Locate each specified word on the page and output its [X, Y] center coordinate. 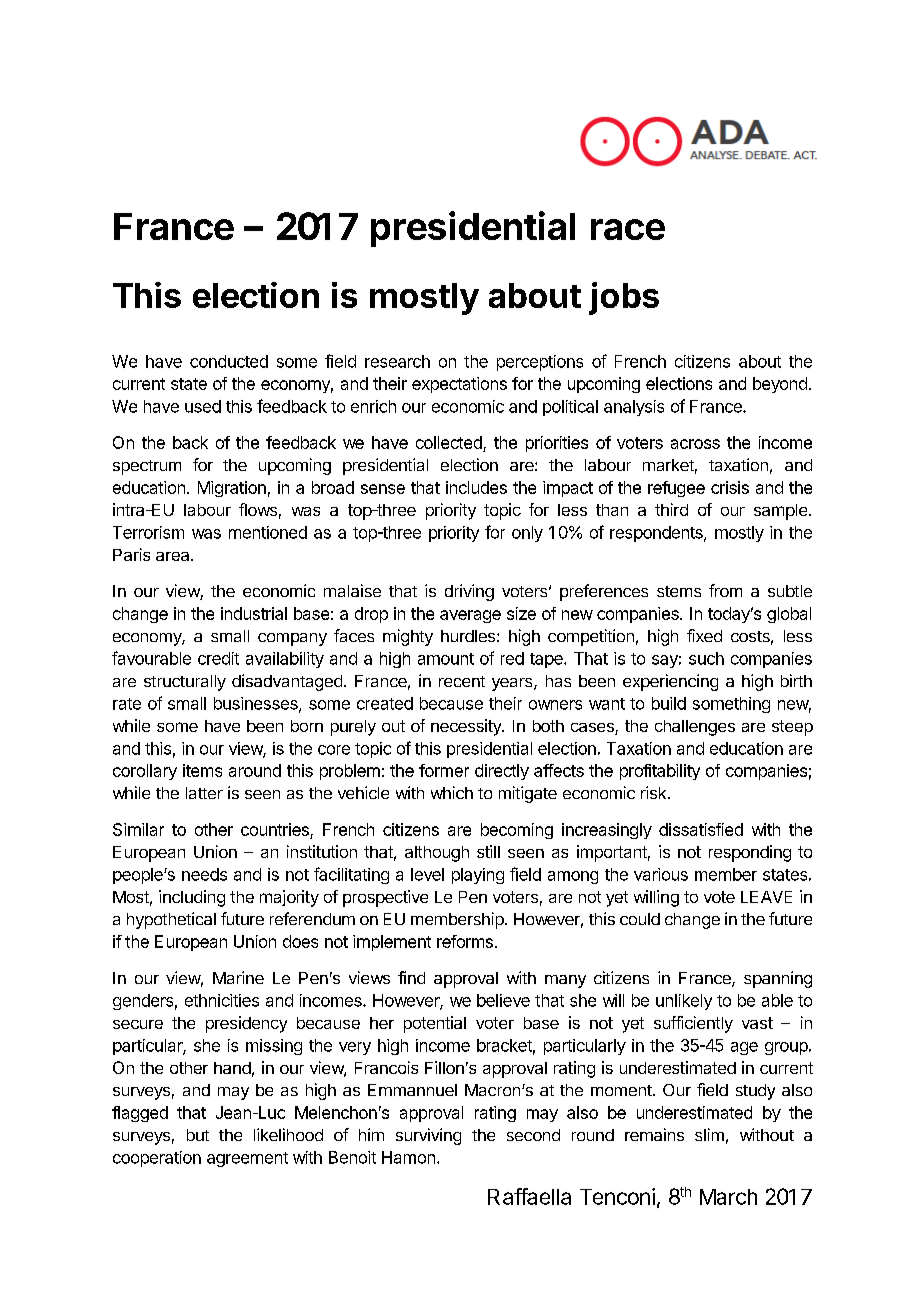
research [397, 361]
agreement [247, 1159]
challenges [695, 728]
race [628, 229]
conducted [229, 361]
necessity [467, 727]
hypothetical [171, 920]
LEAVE [766, 897]
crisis [730, 487]
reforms [465, 941]
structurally [185, 683]
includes [476, 487]
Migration [232, 489]
